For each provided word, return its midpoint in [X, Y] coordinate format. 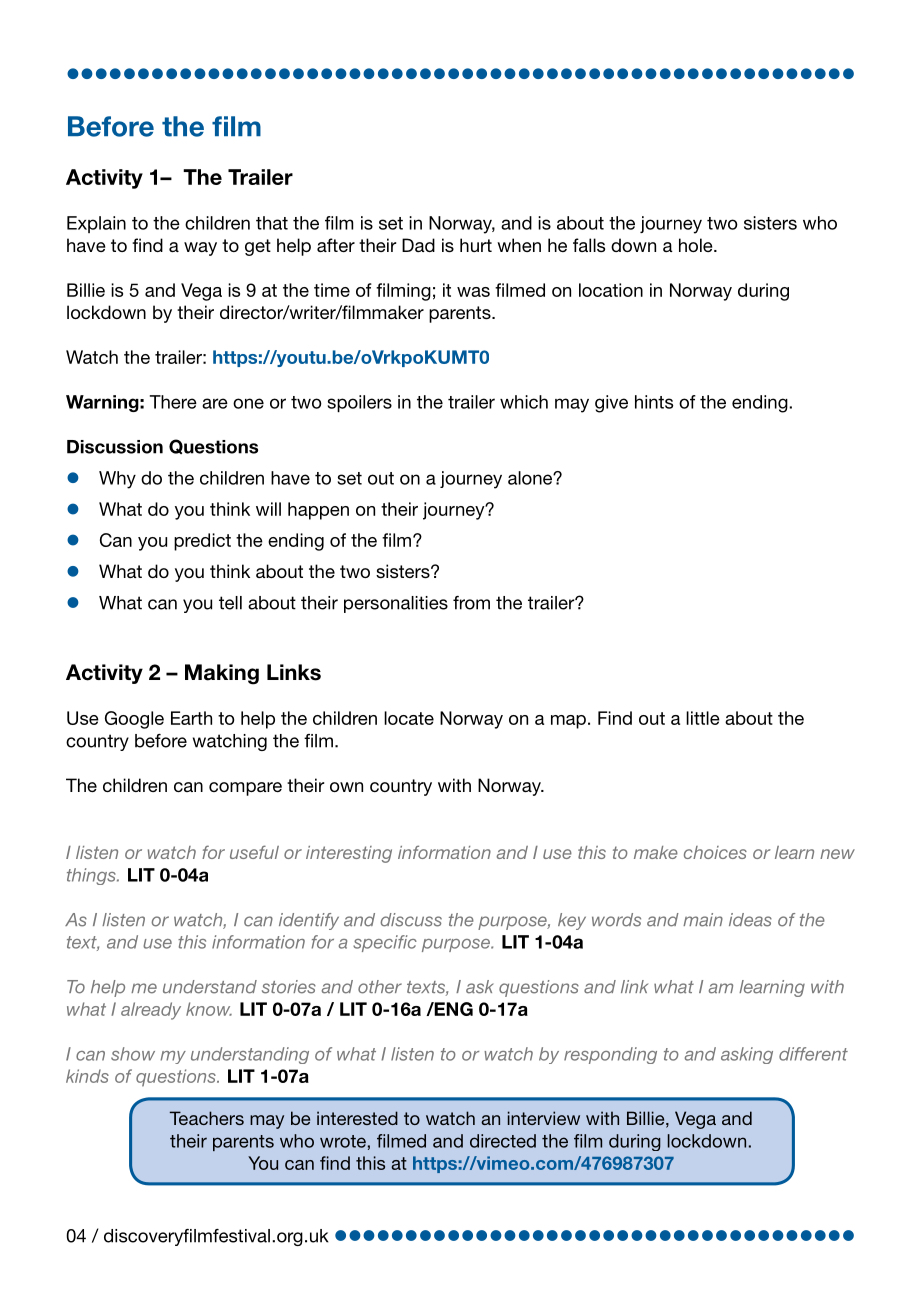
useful [254, 852]
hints [654, 402]
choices [715, 852]
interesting [349, 854]
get [258, 247]
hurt [476, 245]
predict [202, 542]
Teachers [207, 1118]
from [471, 603]
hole [697, 245]
